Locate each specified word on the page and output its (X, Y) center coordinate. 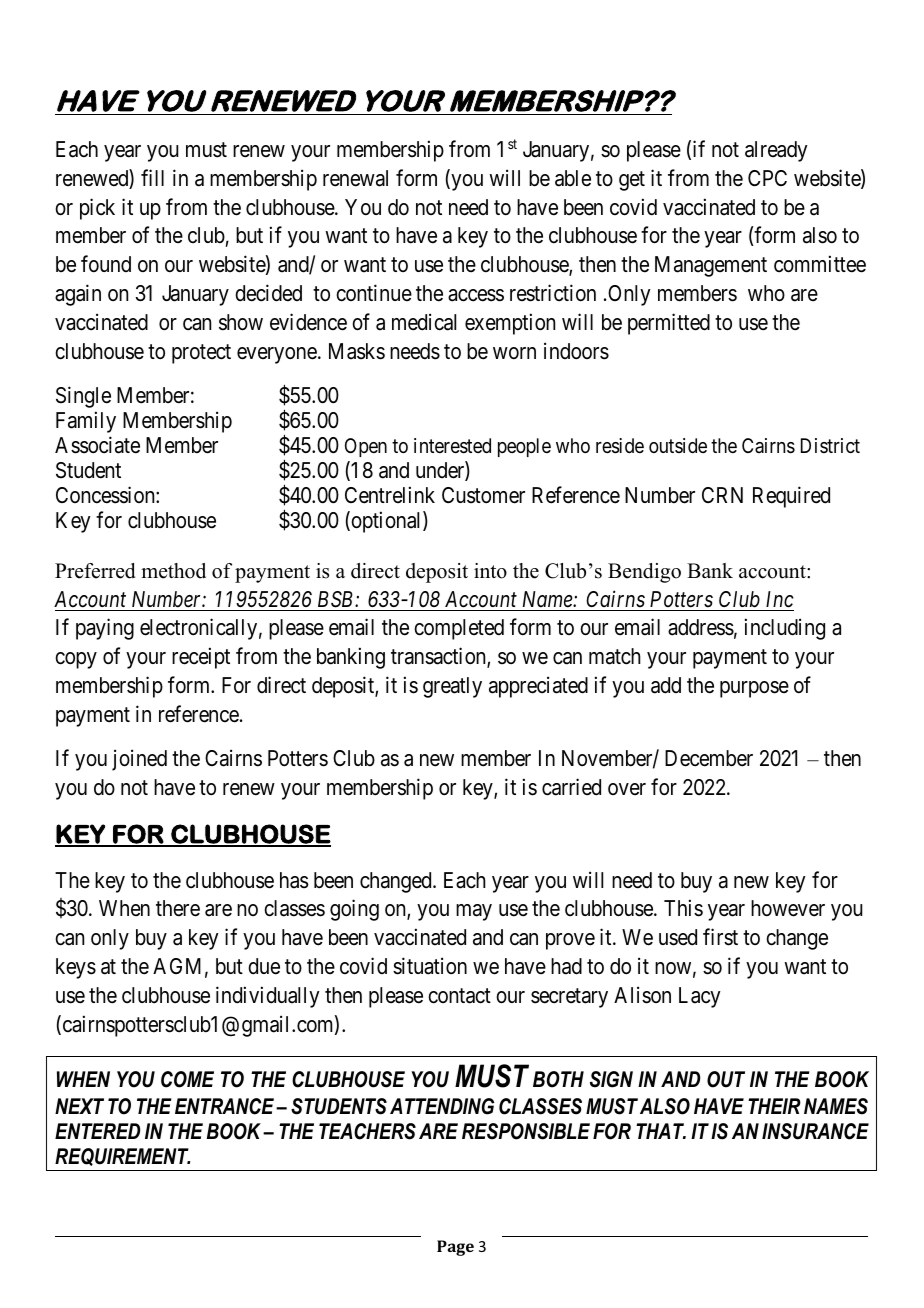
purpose (754, 689)
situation (430, 966)
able (573, 178)
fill (152, 177)
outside (678, 445)
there (178, 908)
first (720, 937)
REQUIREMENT (122, 1157)
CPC (767, 178)
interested (452, 446)
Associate (97, 445)
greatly (452, 687)
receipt (201, 658)
